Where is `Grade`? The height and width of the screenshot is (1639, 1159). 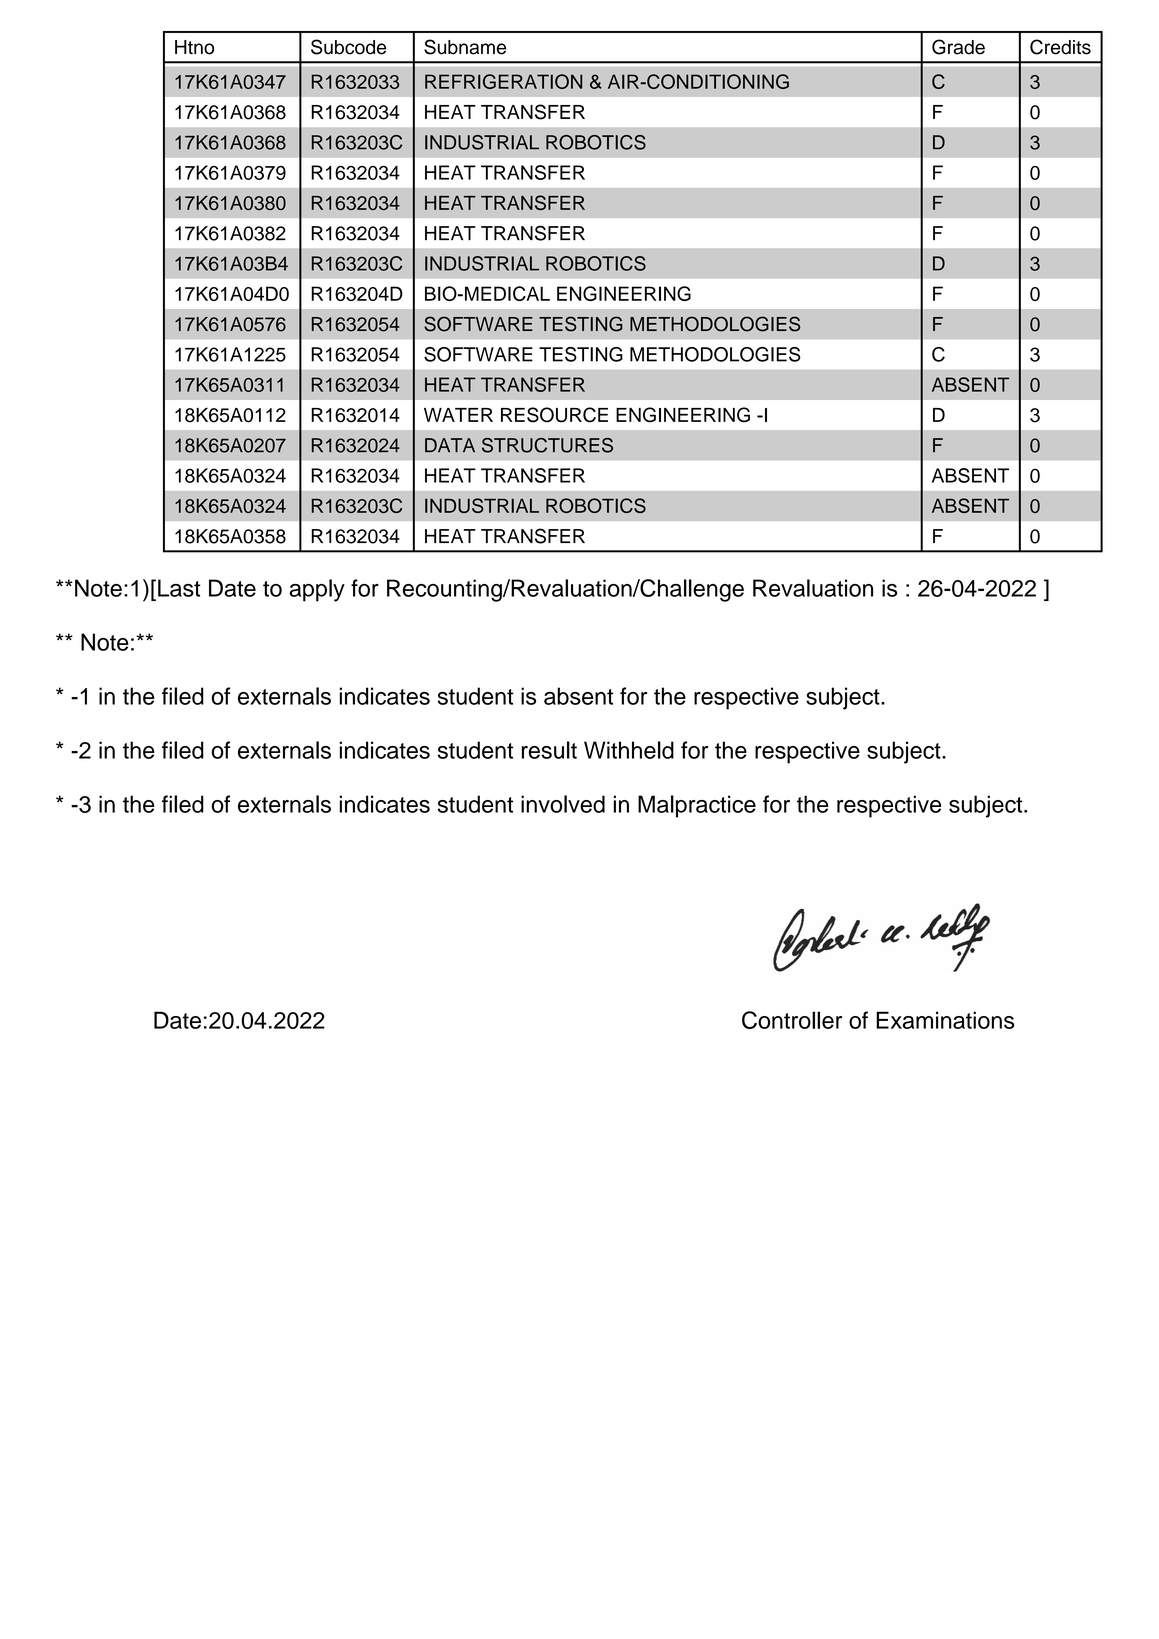 Grade is located at coordinates (958, 47).
